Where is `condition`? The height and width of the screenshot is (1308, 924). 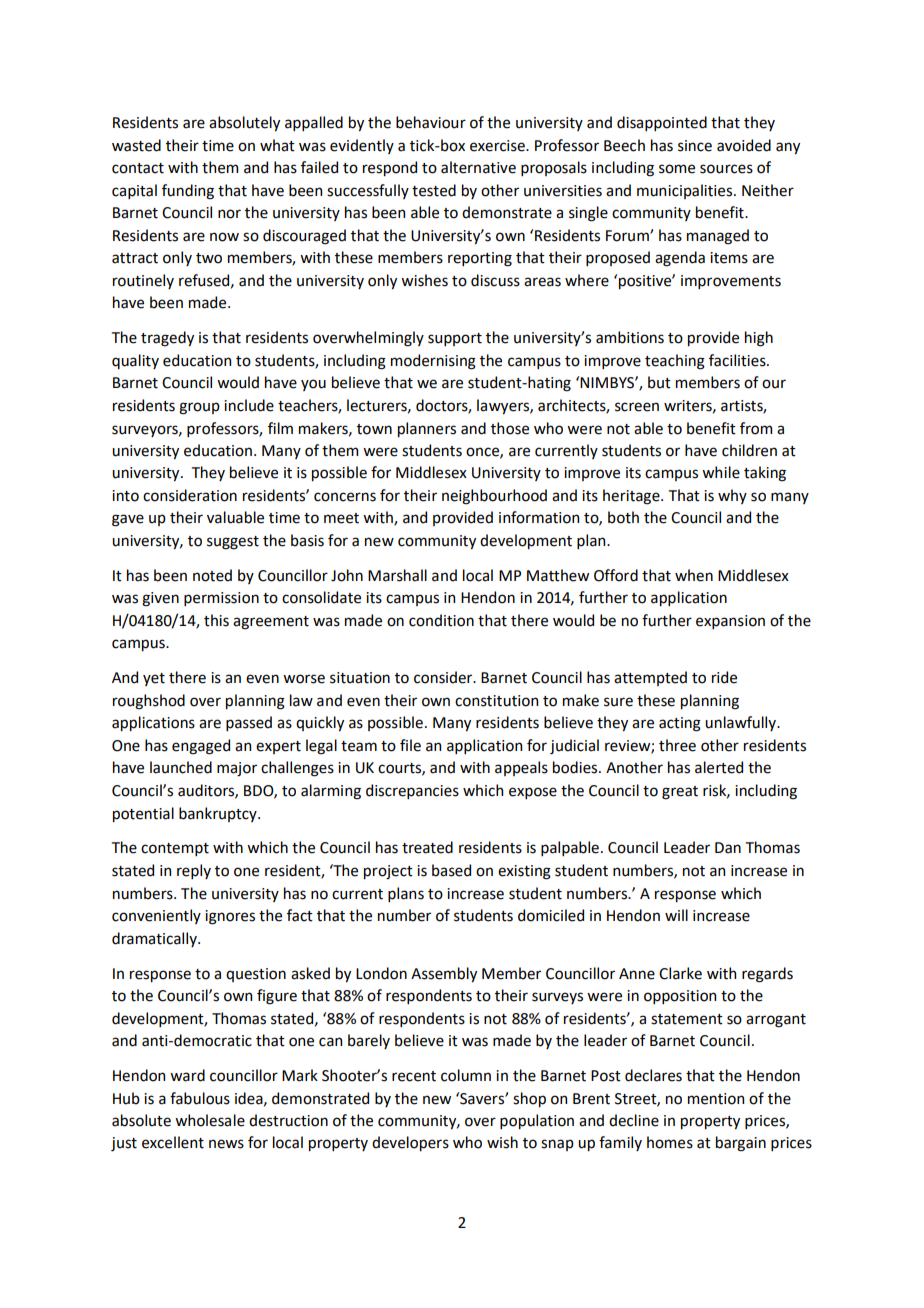 condition is located at coordinates (441, 620).
